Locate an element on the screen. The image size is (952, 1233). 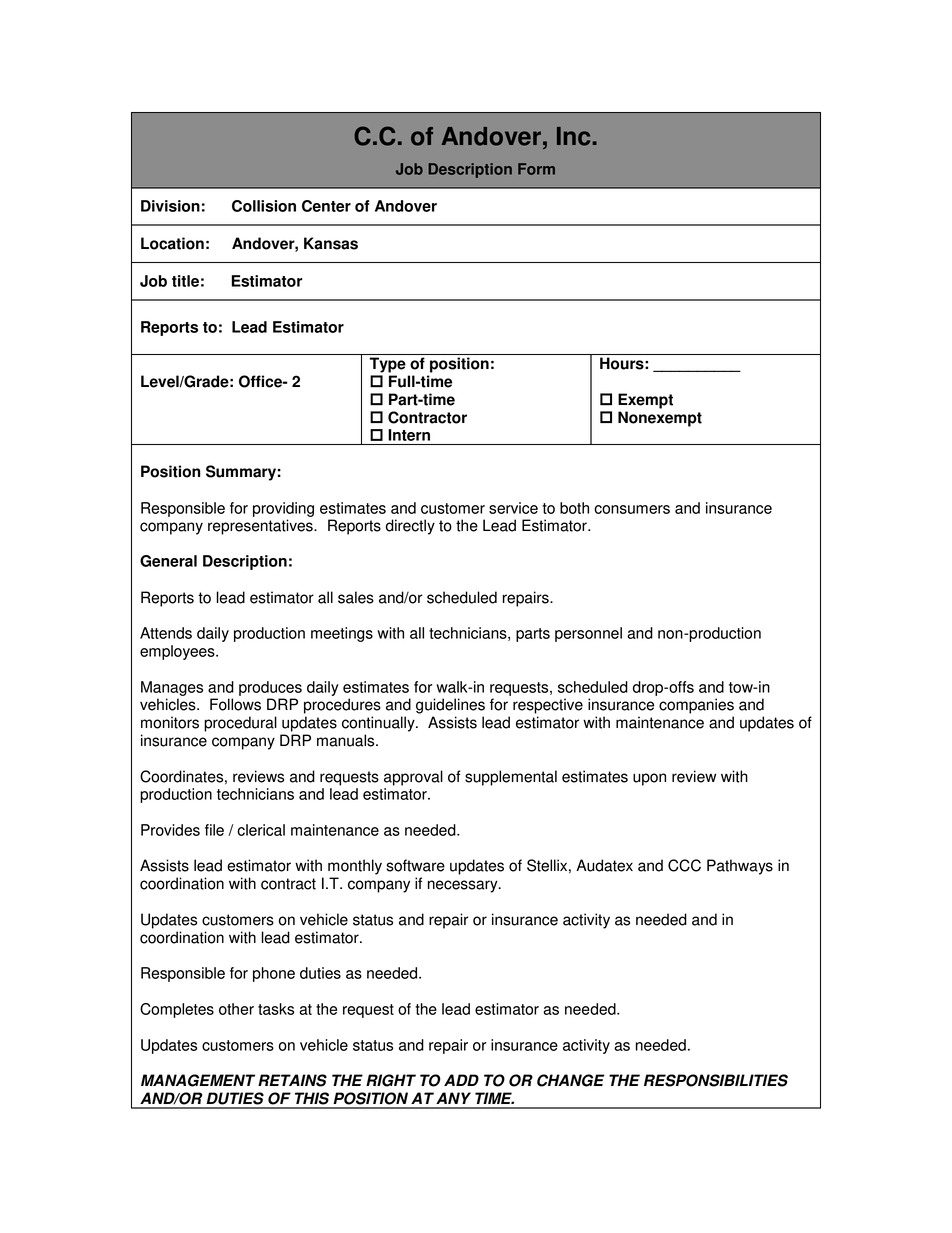
Collision is located at coordinates (264, 206).
